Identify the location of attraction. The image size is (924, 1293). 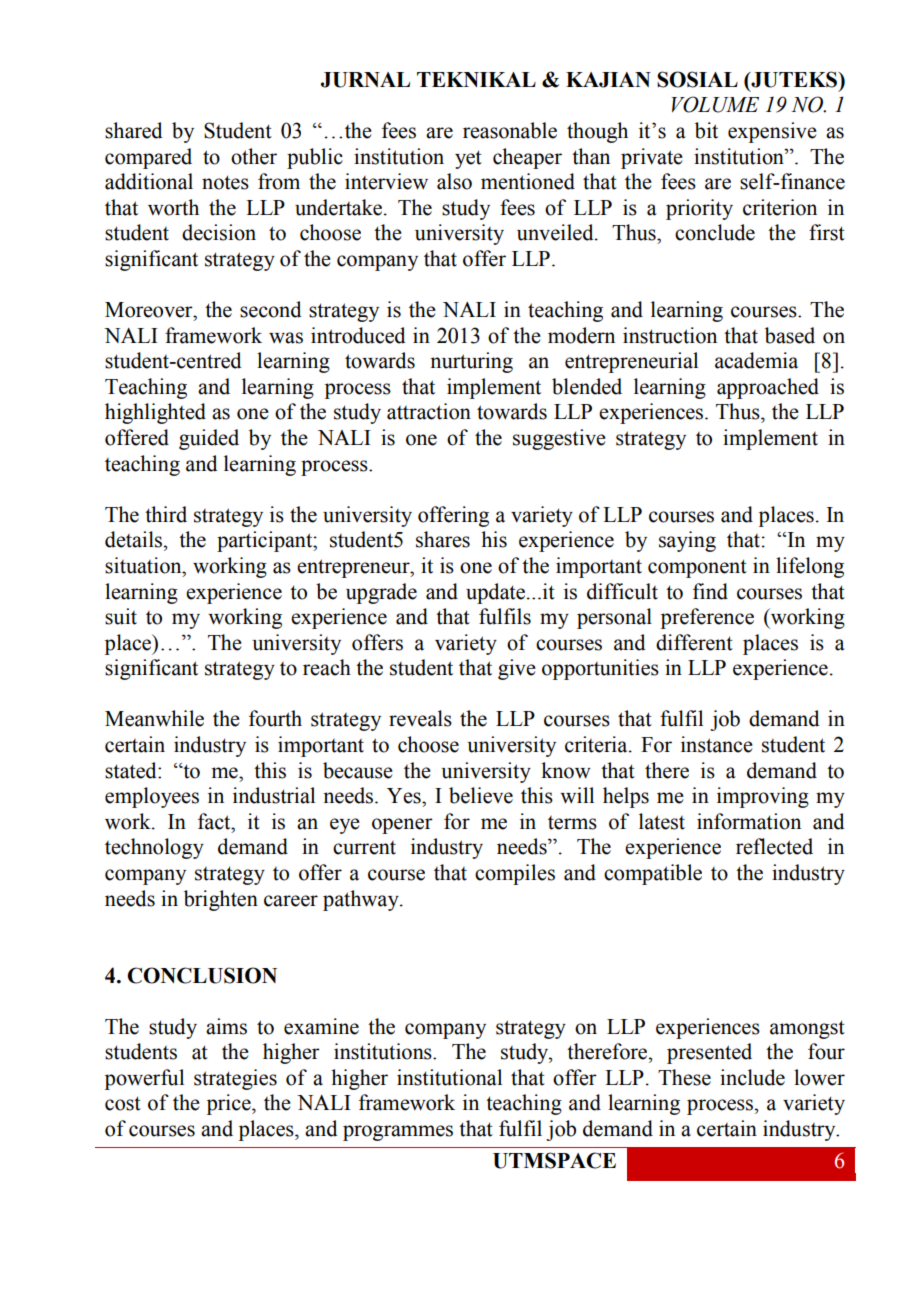
(429, 411).
